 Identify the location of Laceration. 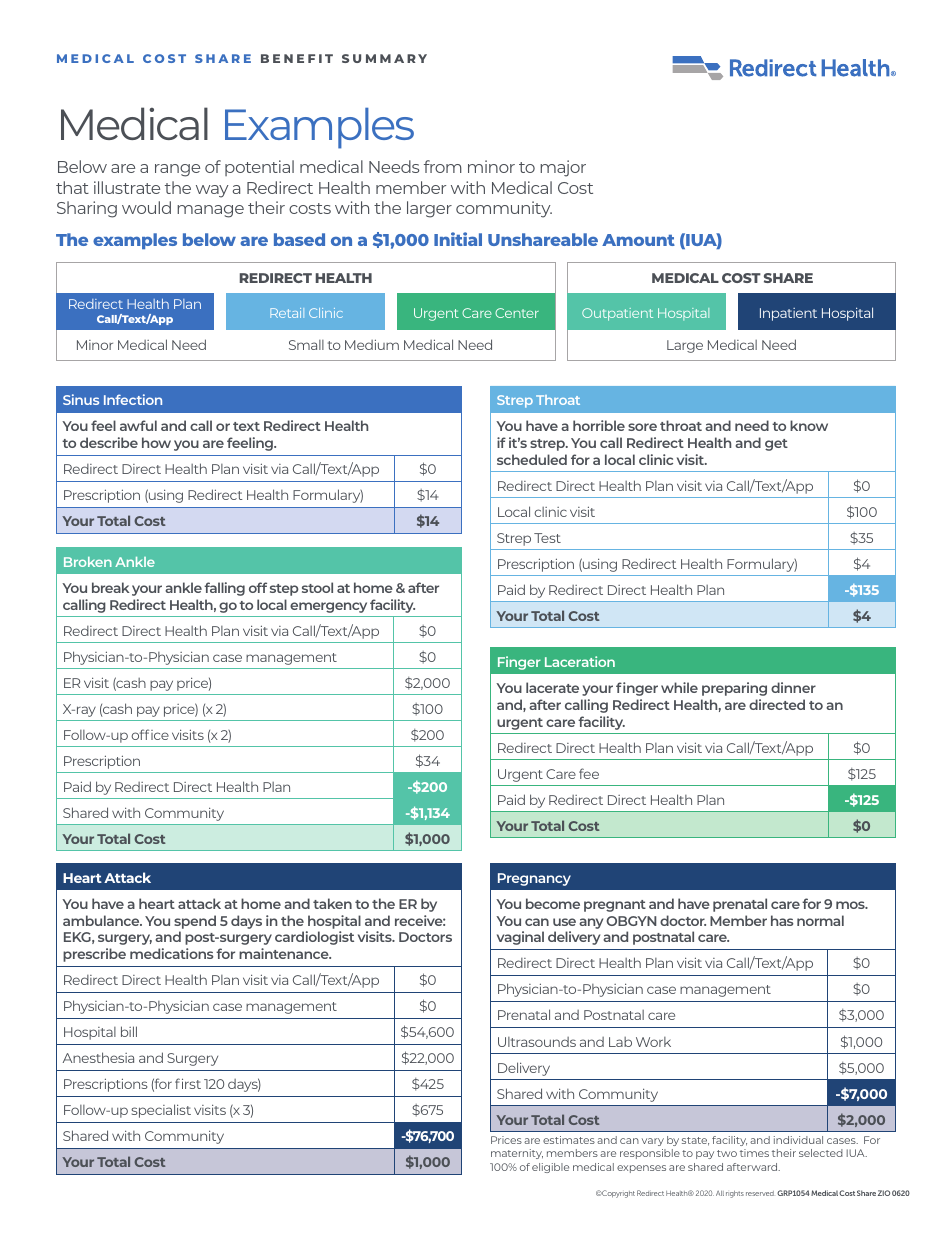
(580, 661).
